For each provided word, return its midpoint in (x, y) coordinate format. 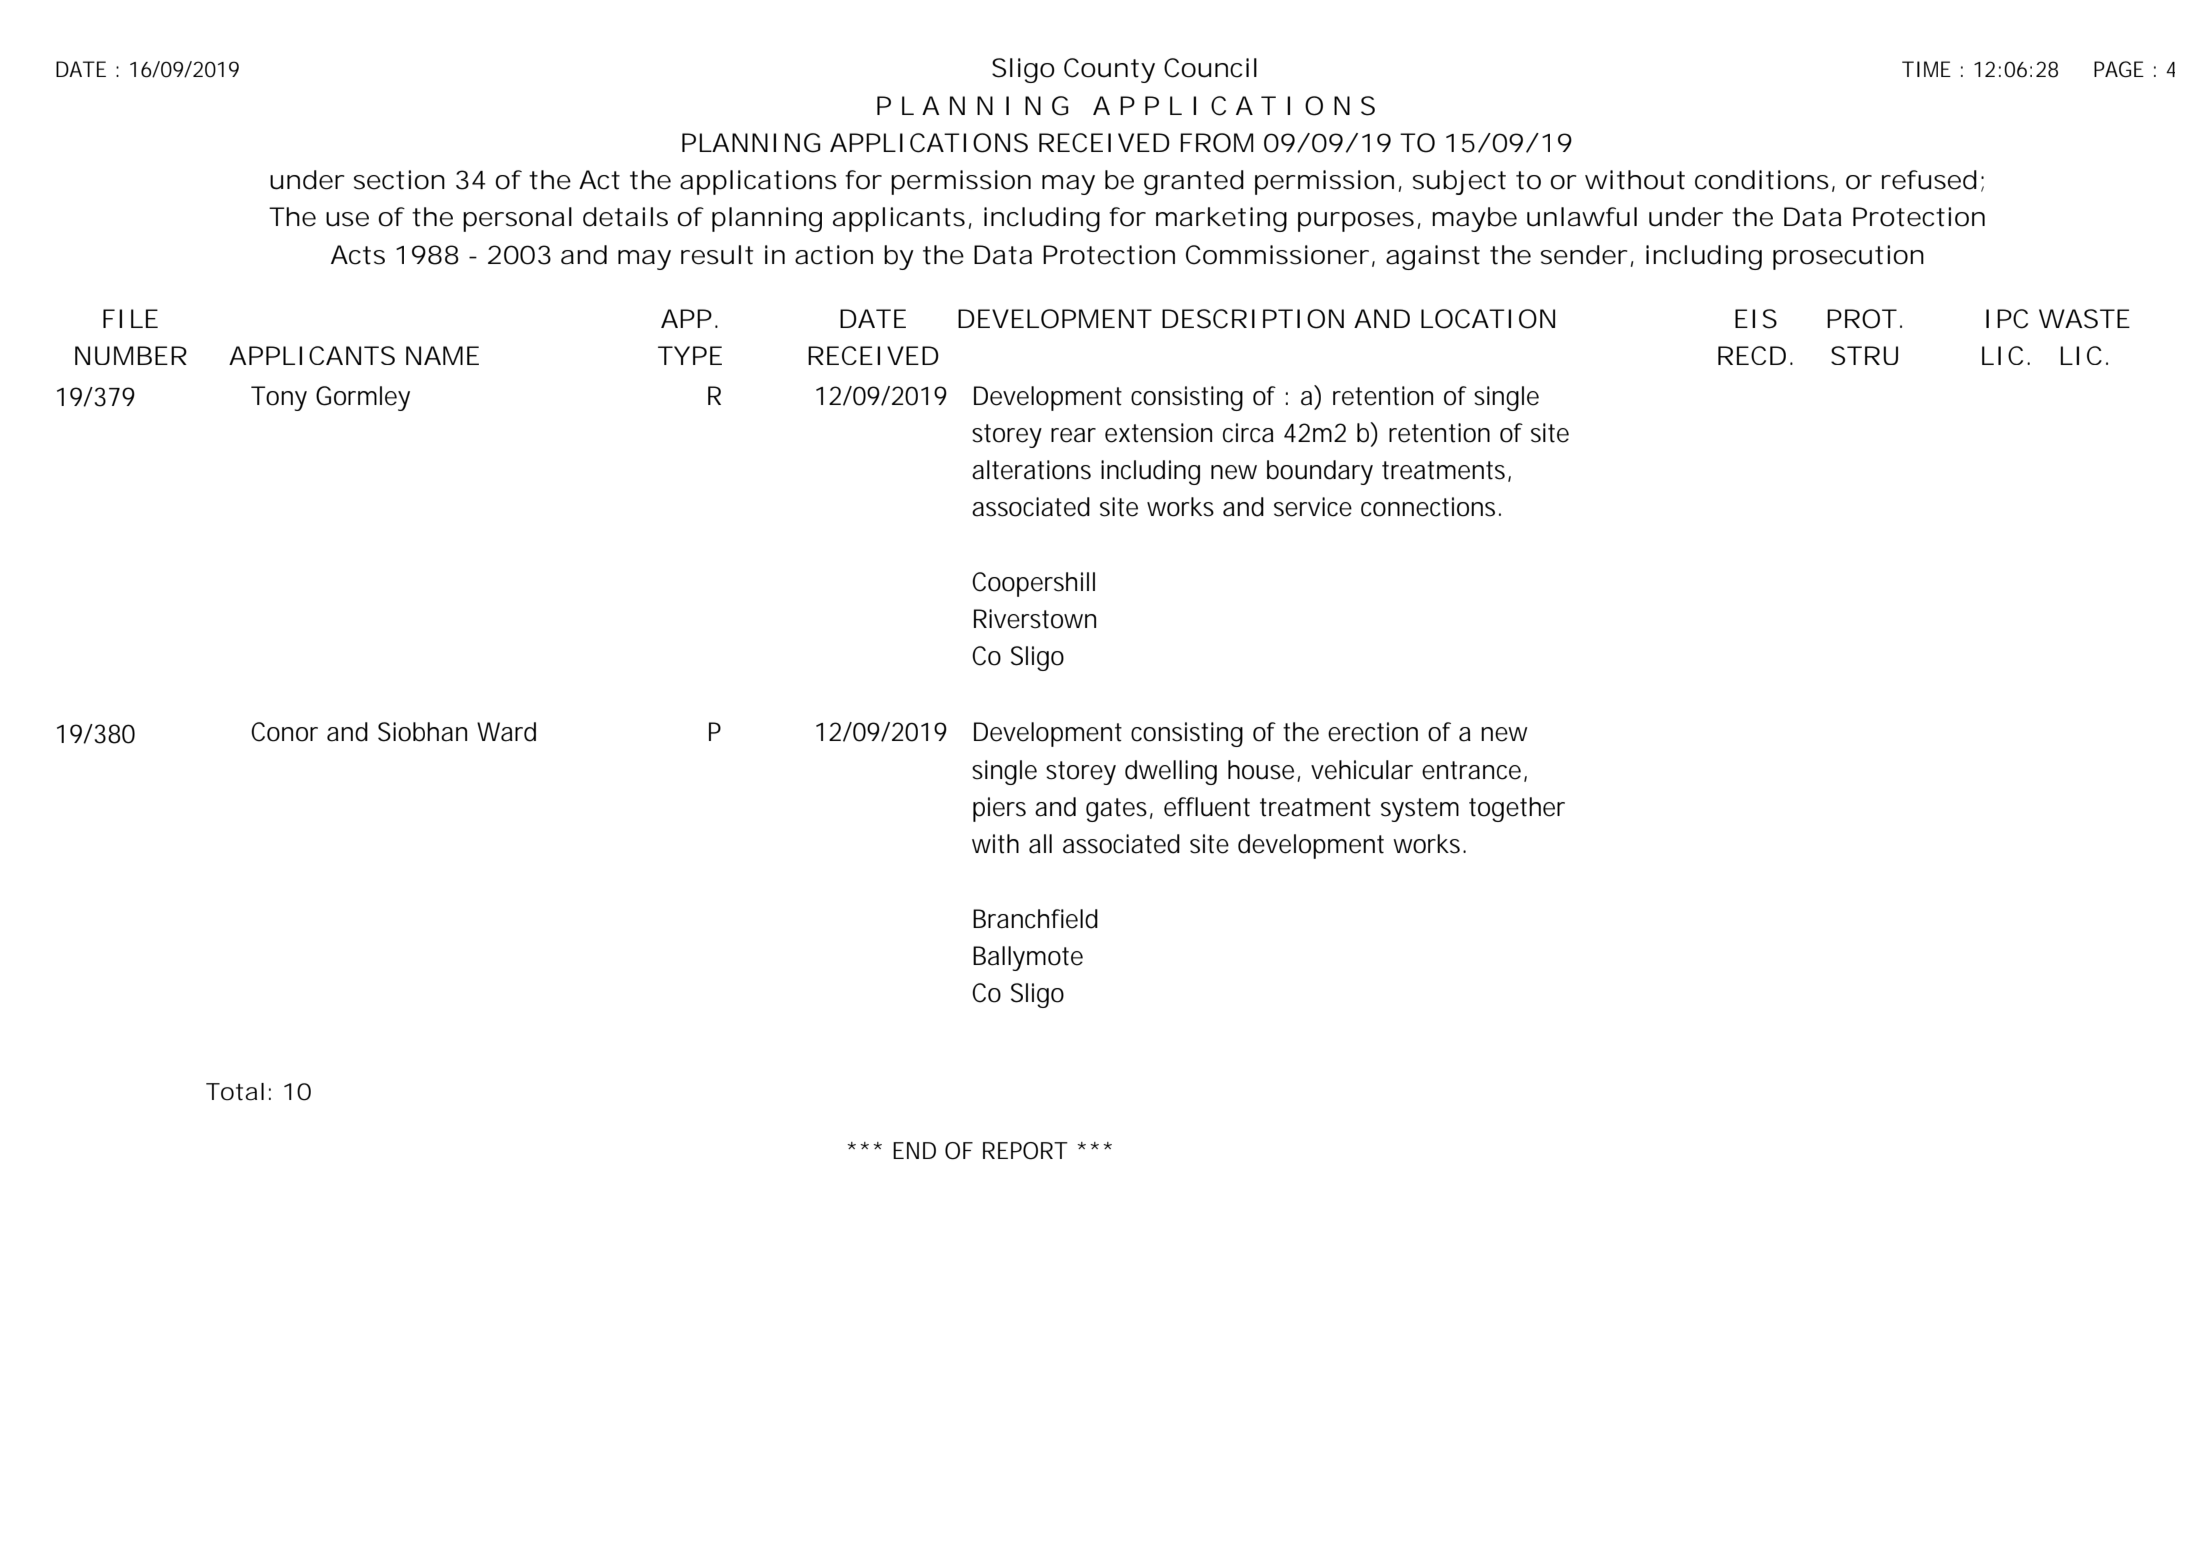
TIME (1926, 69)
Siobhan (422, 732)
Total (235, 1092)
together (1517, 809)
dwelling (1171, 772)
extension (1158, 433)
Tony (279, 398)
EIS (1756, 319)
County (1109, 70)
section (399, 180)
